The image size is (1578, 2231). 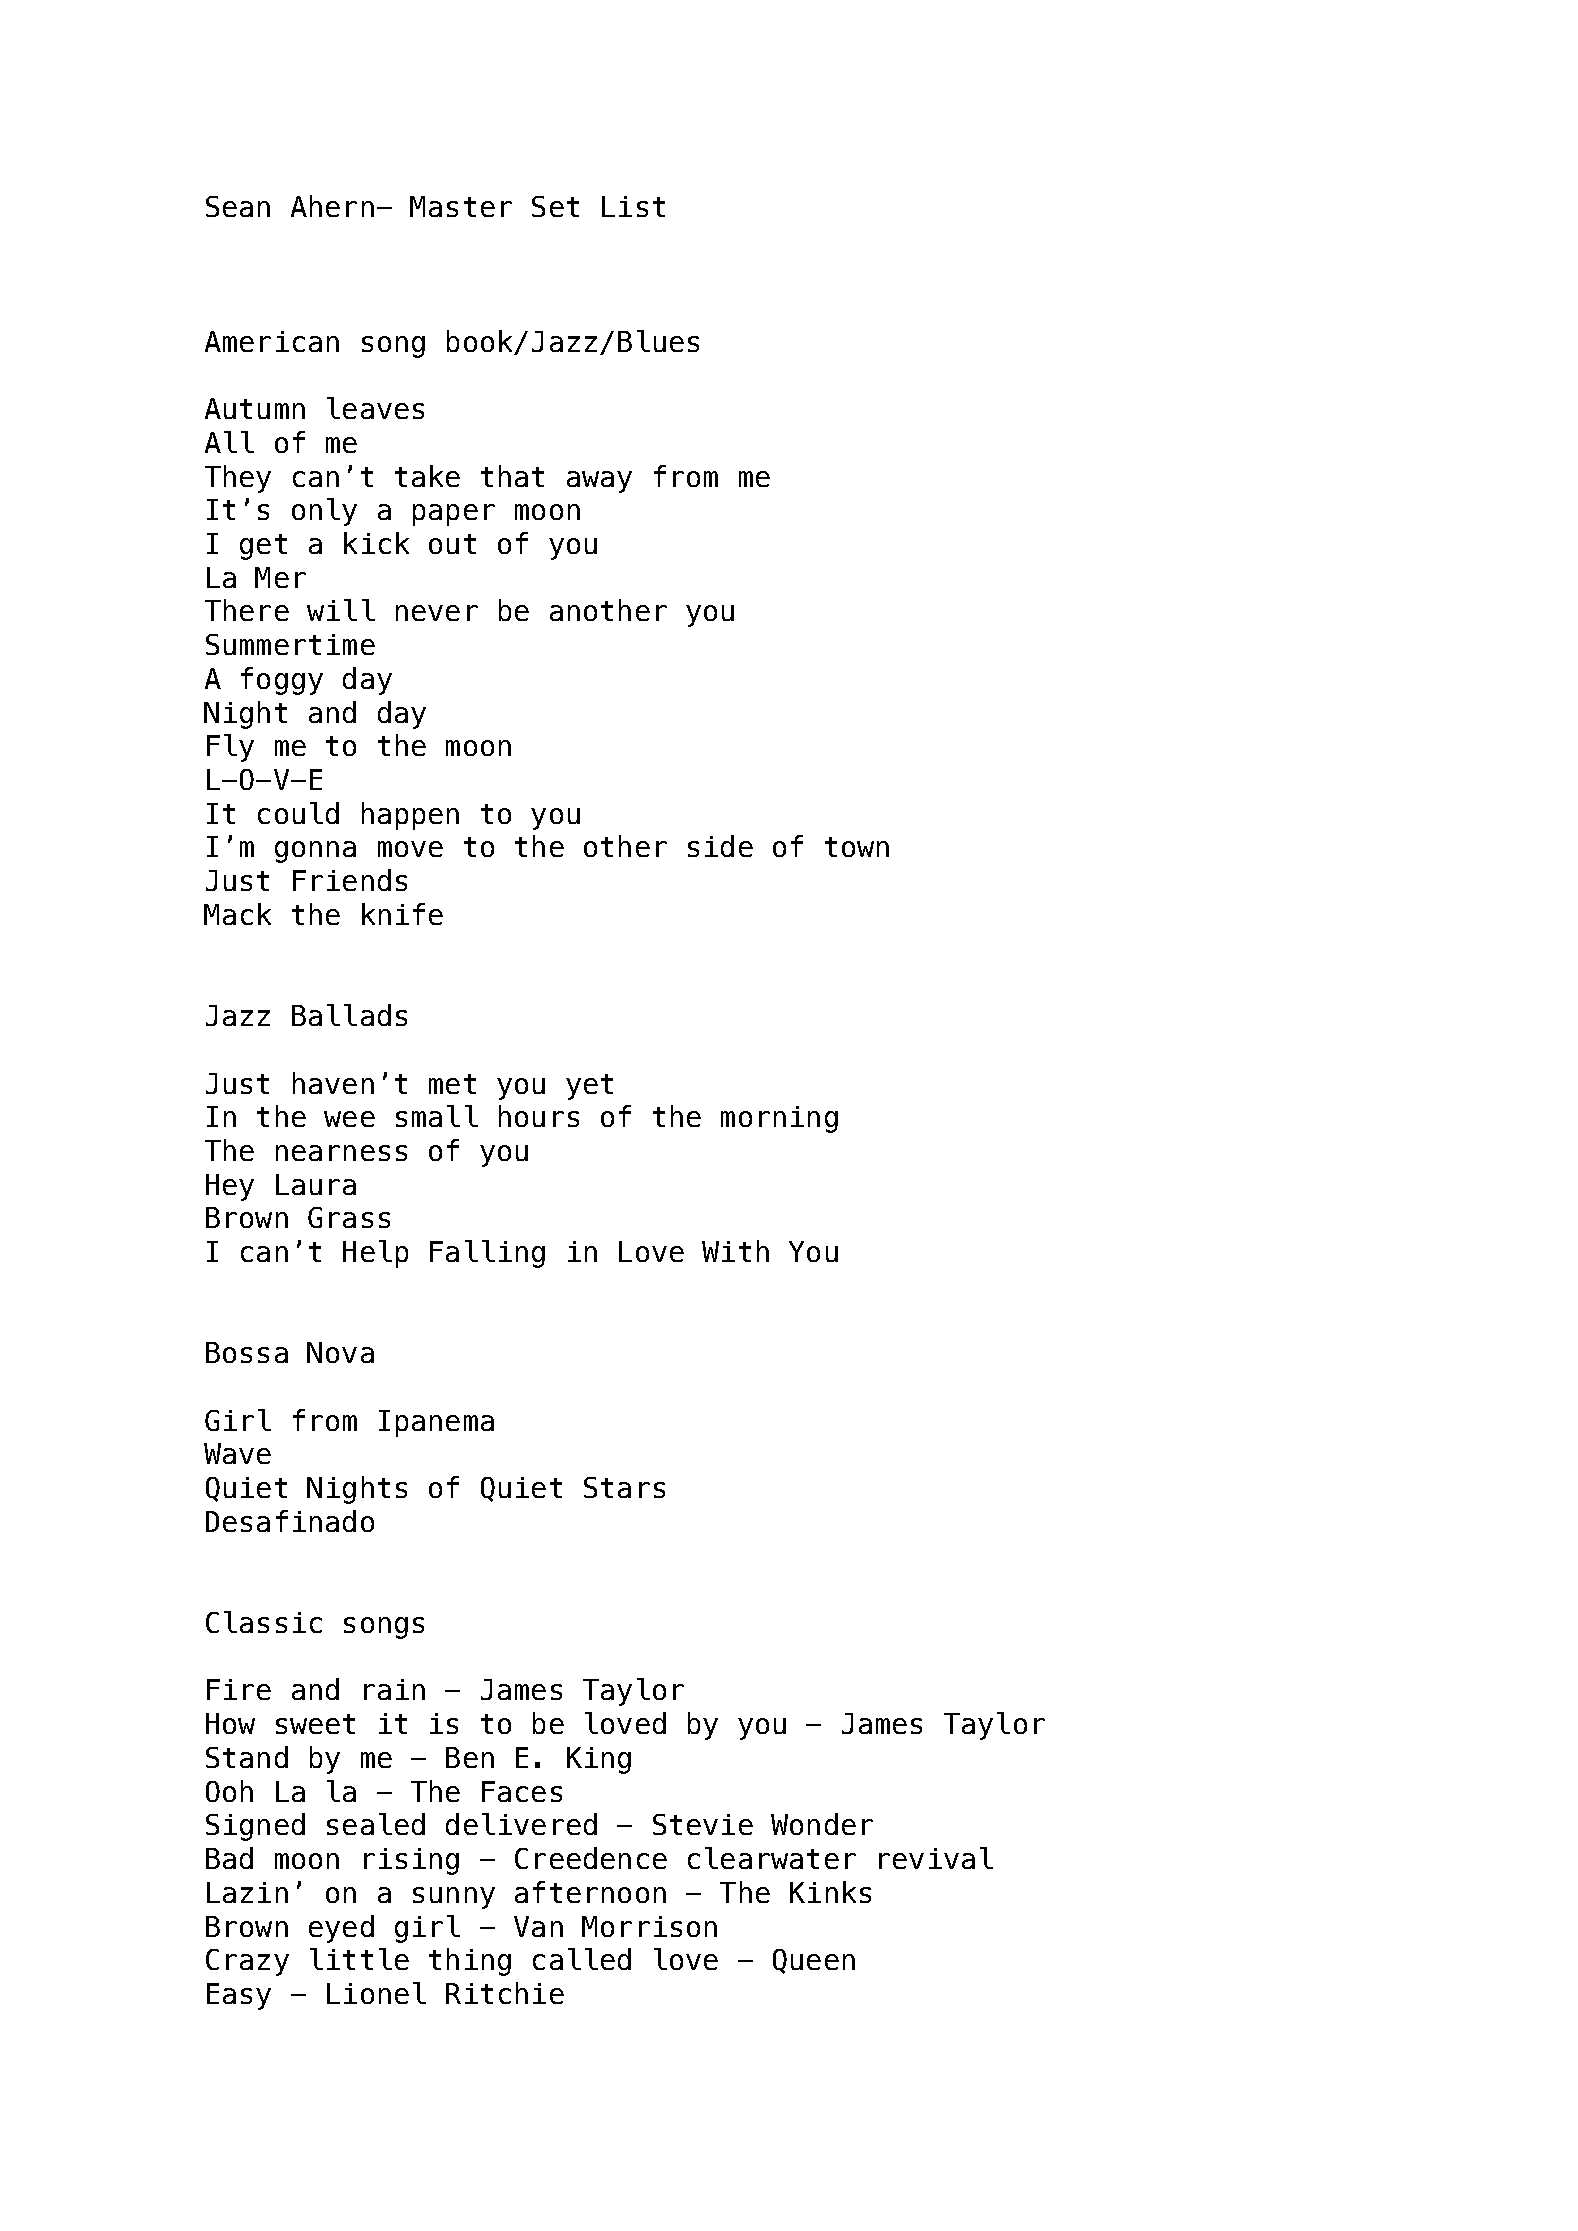 What do you see at coordinates (341, 1929) in the document?
I see `eyed` at bounding box center [341, 1929].
